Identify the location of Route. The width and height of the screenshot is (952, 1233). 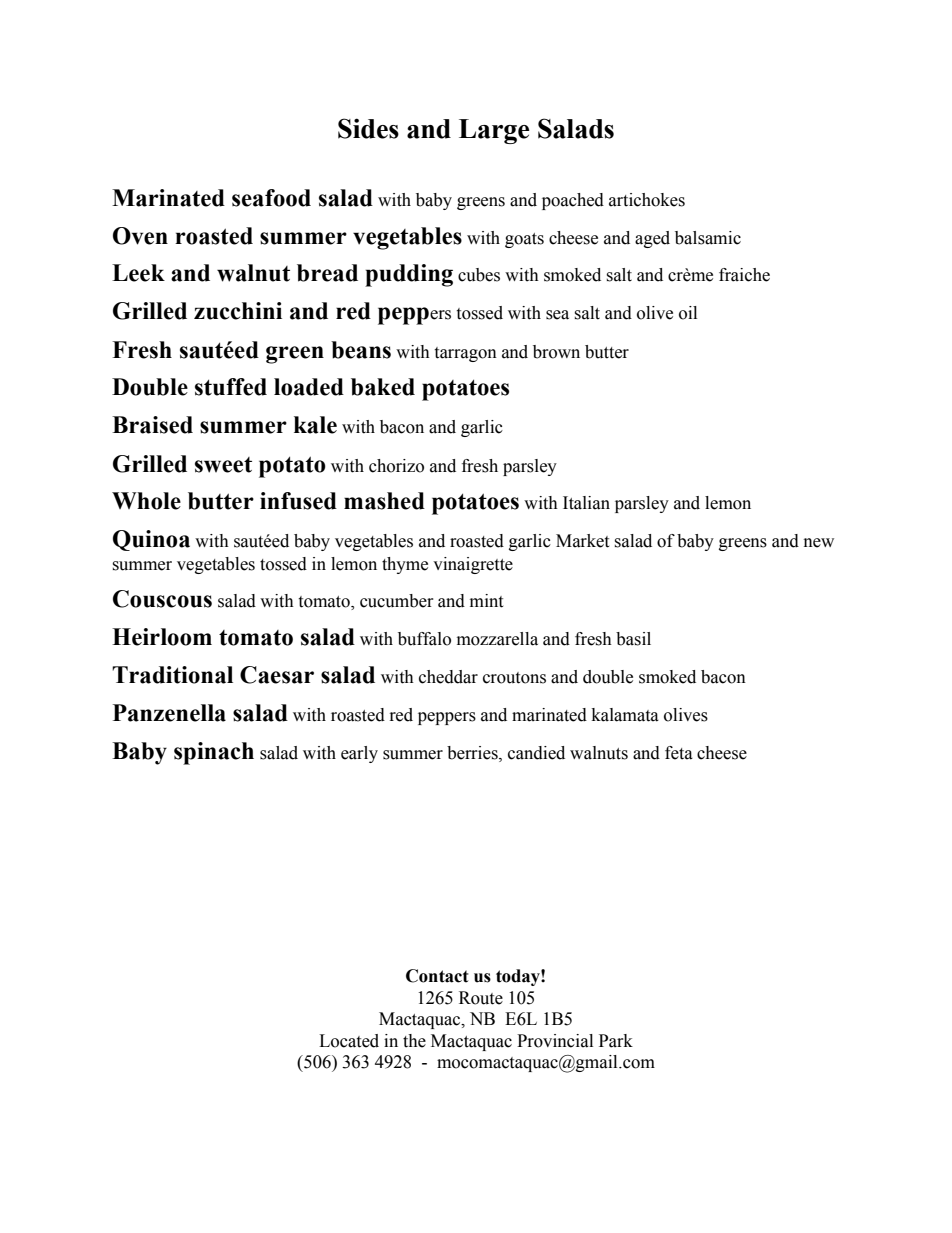
(481, 998).
